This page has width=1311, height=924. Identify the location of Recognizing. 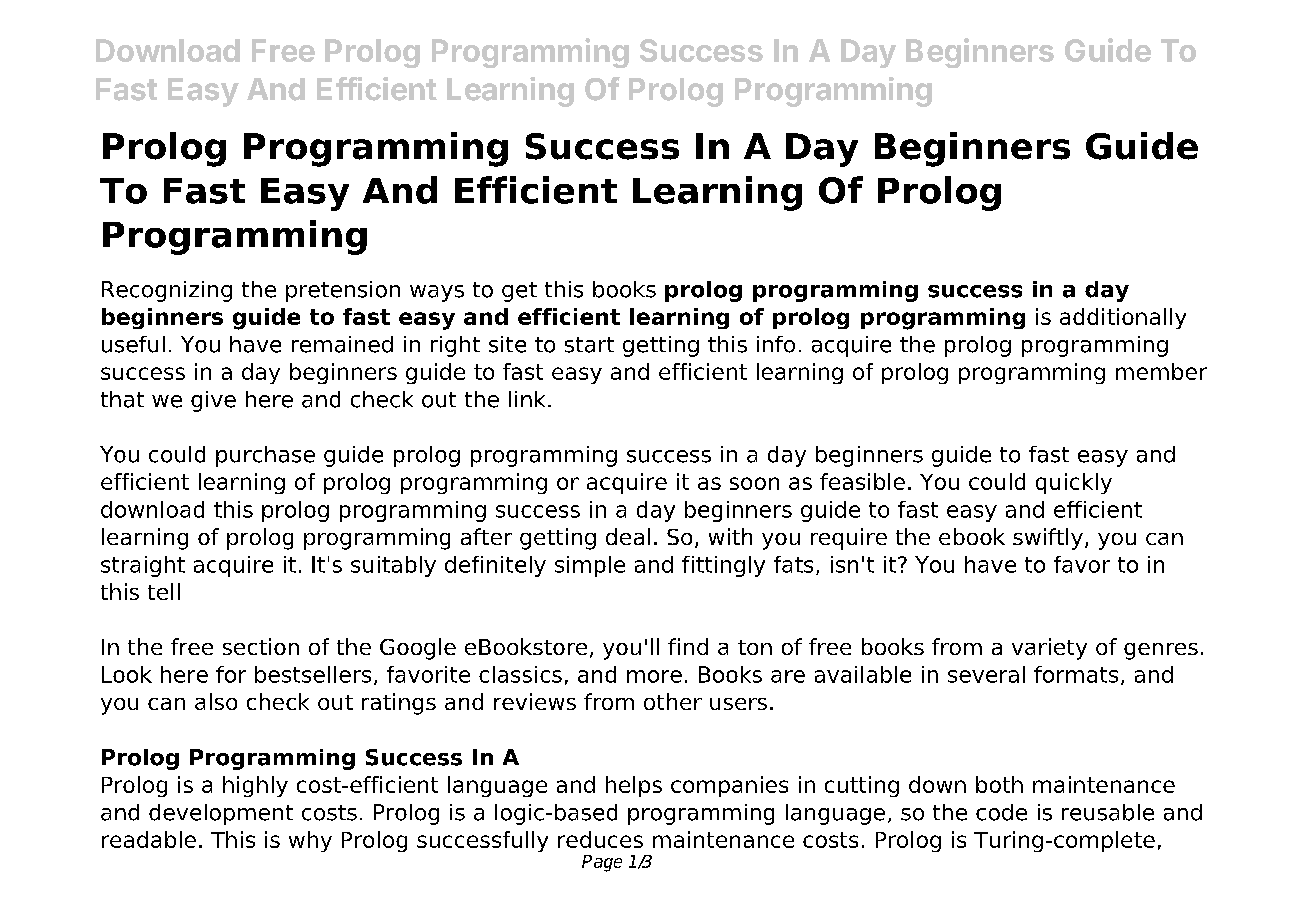
(167, 291).
